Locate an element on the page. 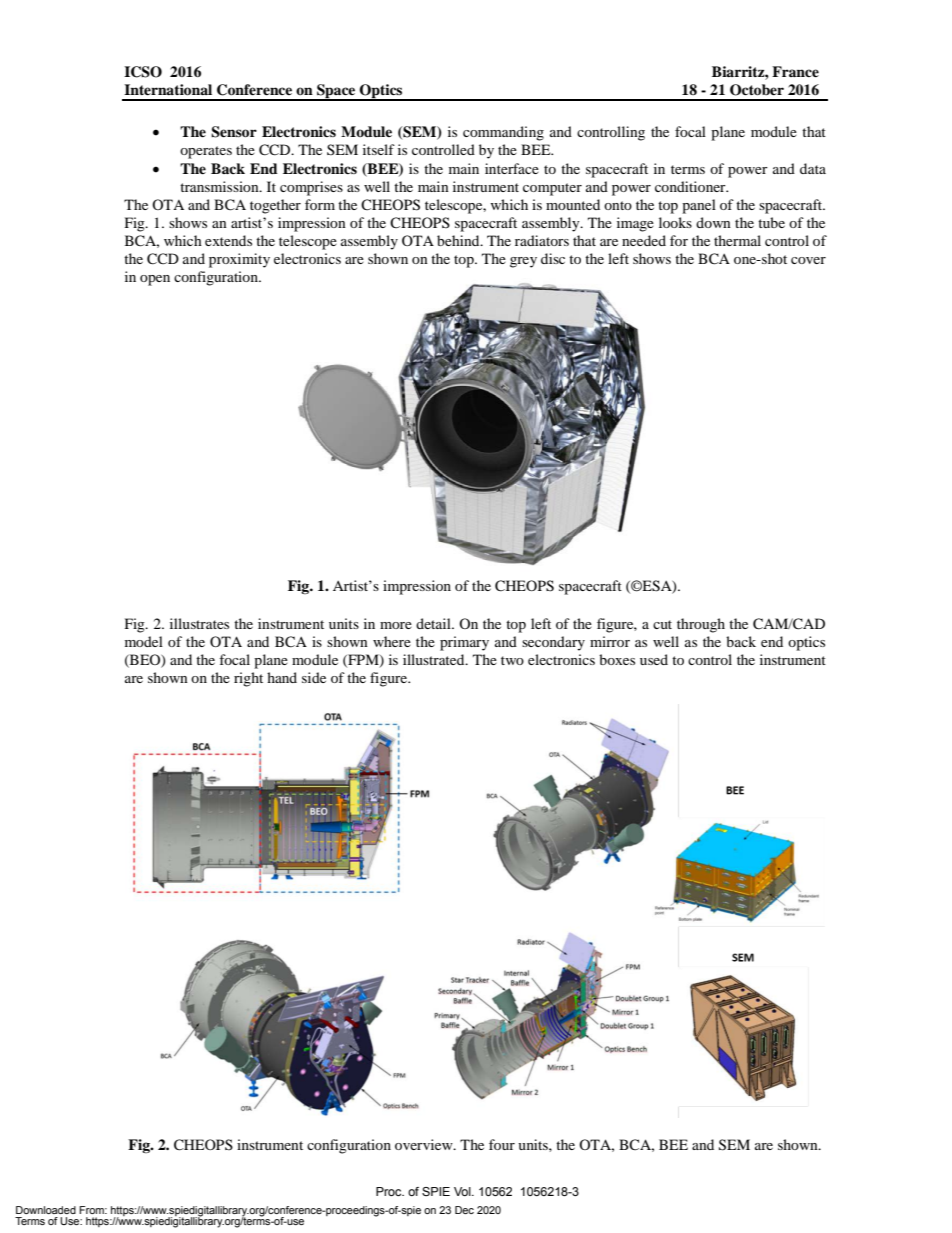  October is located at coordinates (757, 90).
